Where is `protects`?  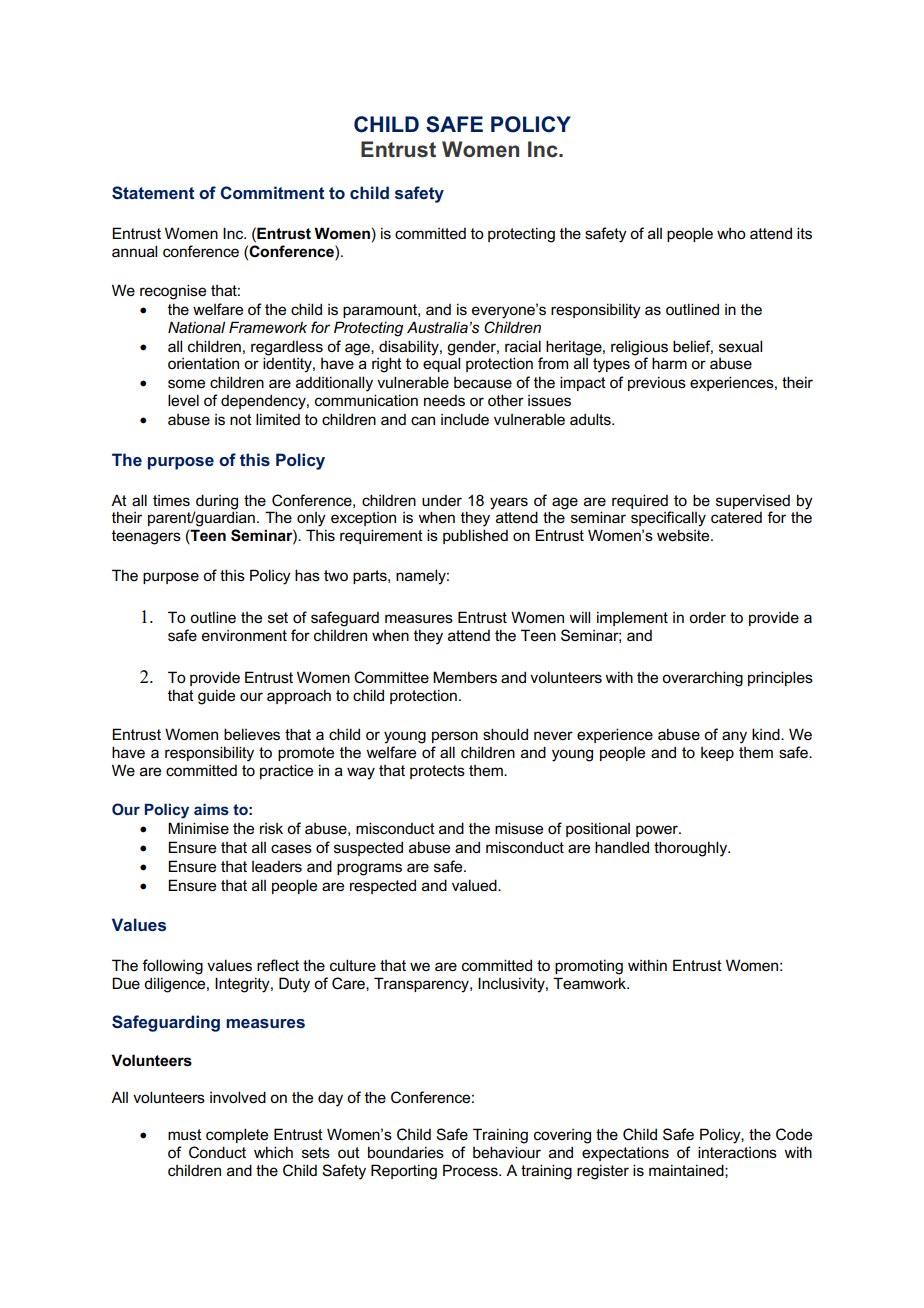
protects is located at coordinates (437, 772).
